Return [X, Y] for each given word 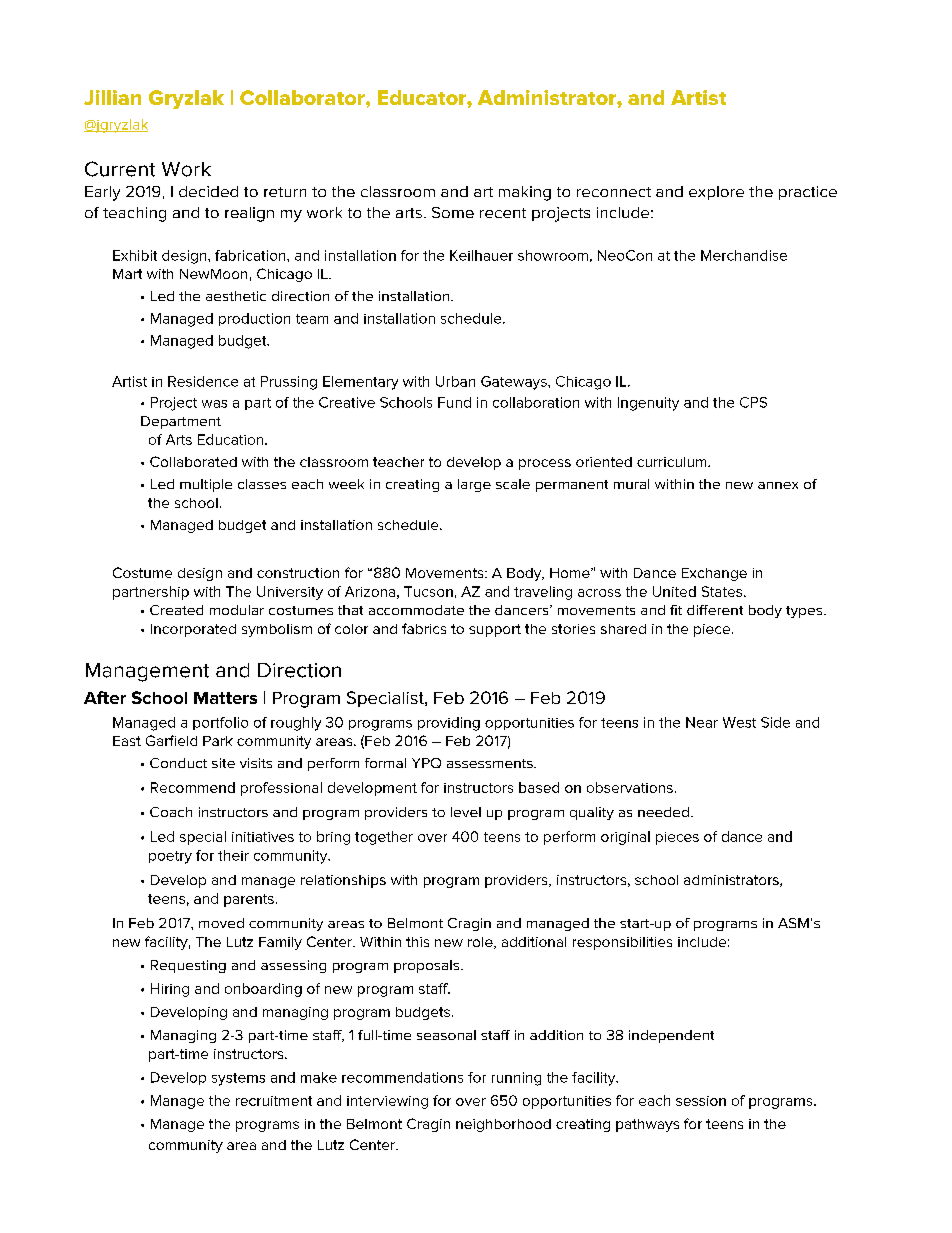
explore [716, 193]
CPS [753, 402]
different [715, 610]
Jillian [112, 97]
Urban [455, 381]
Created [176, 610]
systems [238, 1079]
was [214, 404]
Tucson [428, 591]
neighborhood [503, 1125]
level [466, 812]
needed [663, 812]
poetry [170, 857]
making [525, 193]
